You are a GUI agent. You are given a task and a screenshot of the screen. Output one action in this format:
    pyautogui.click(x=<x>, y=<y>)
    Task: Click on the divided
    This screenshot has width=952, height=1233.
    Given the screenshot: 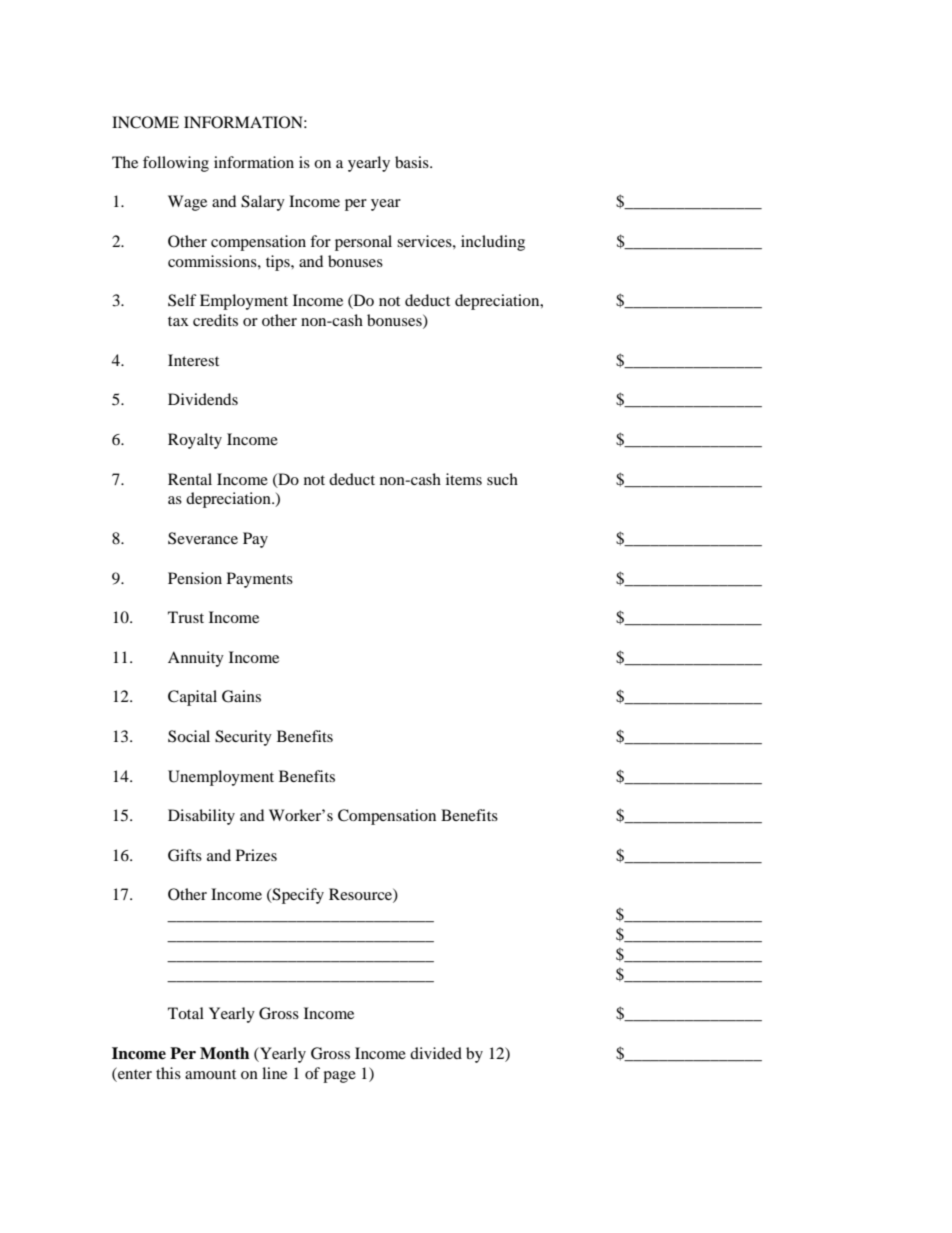 What is the action you would take?
    pyautogui.click(x=436, y=1053)
